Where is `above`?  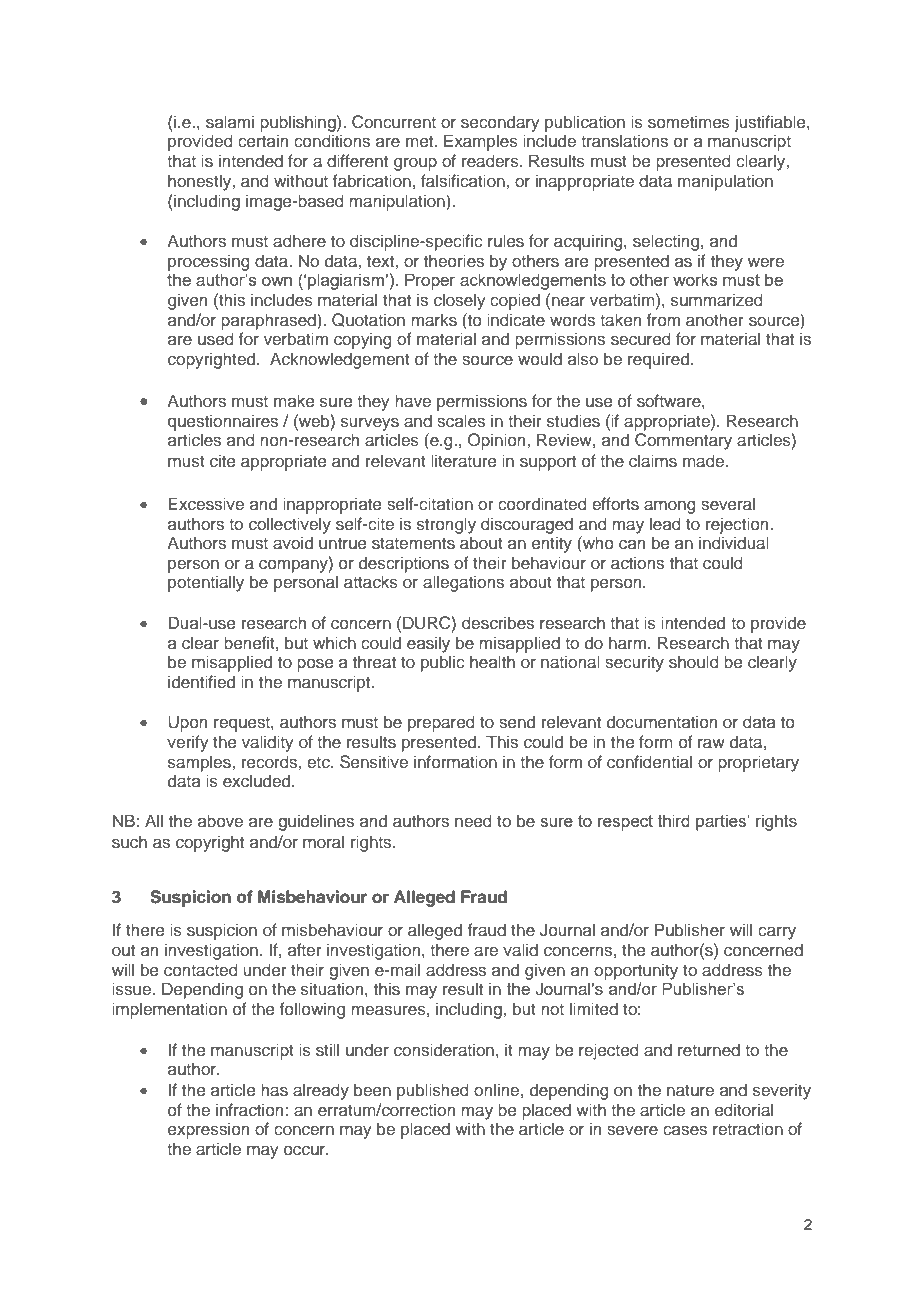 above is located at coordinates (220, 820).
